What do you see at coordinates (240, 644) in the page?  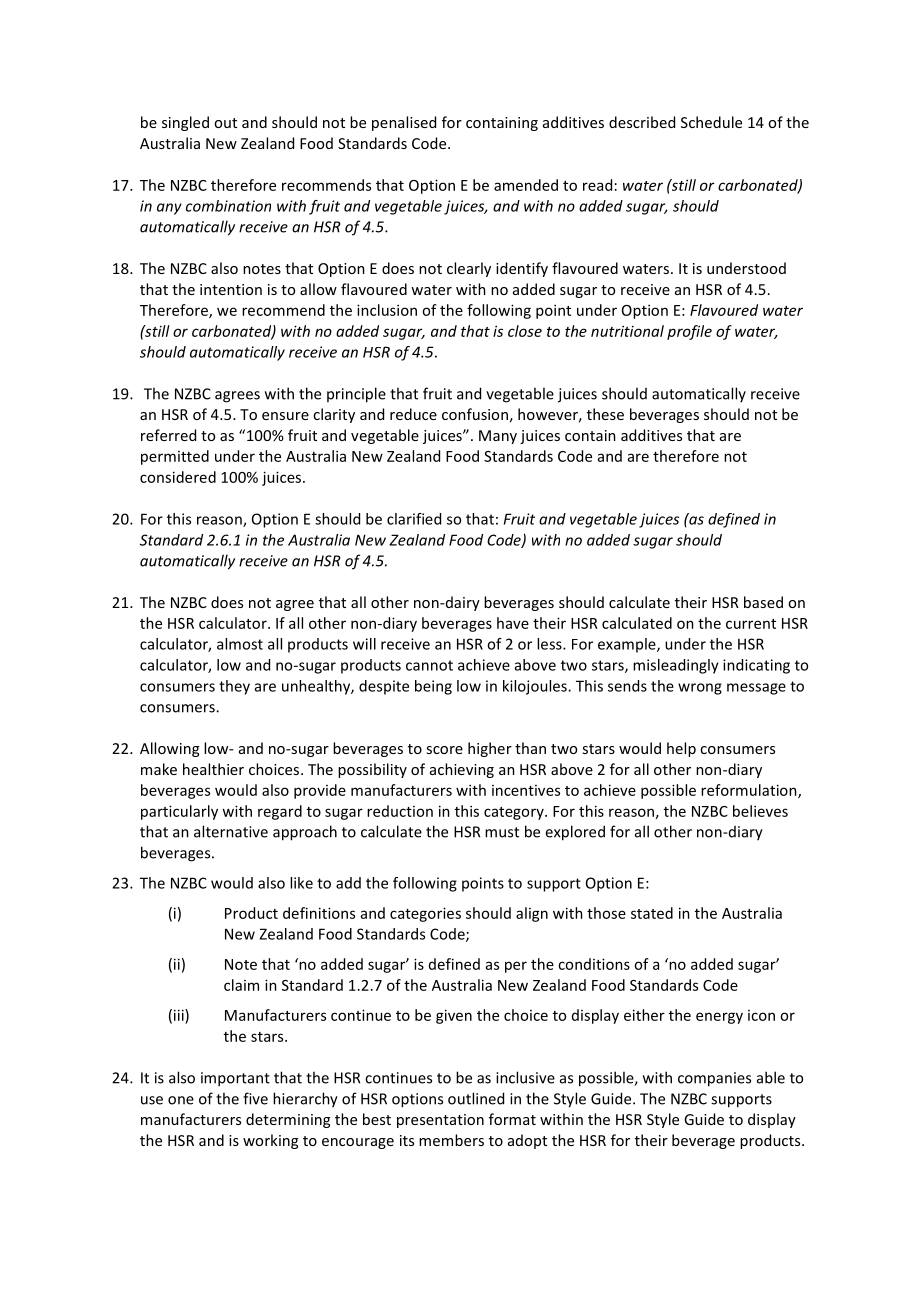 I see `almost` at bounding box center [240, 644].
